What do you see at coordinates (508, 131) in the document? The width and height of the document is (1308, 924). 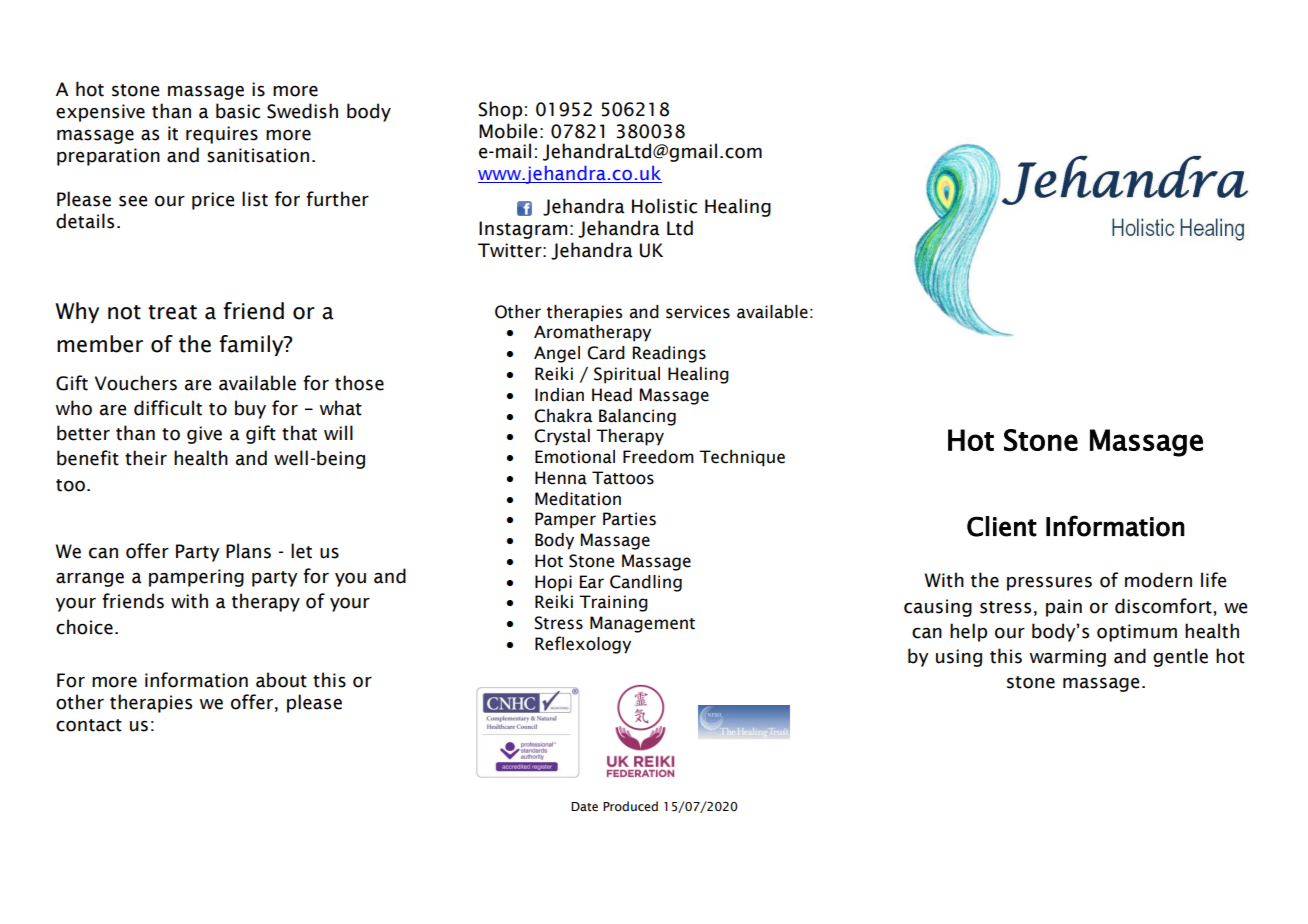 I see `Mobile` at bounding box center [508, 131].
